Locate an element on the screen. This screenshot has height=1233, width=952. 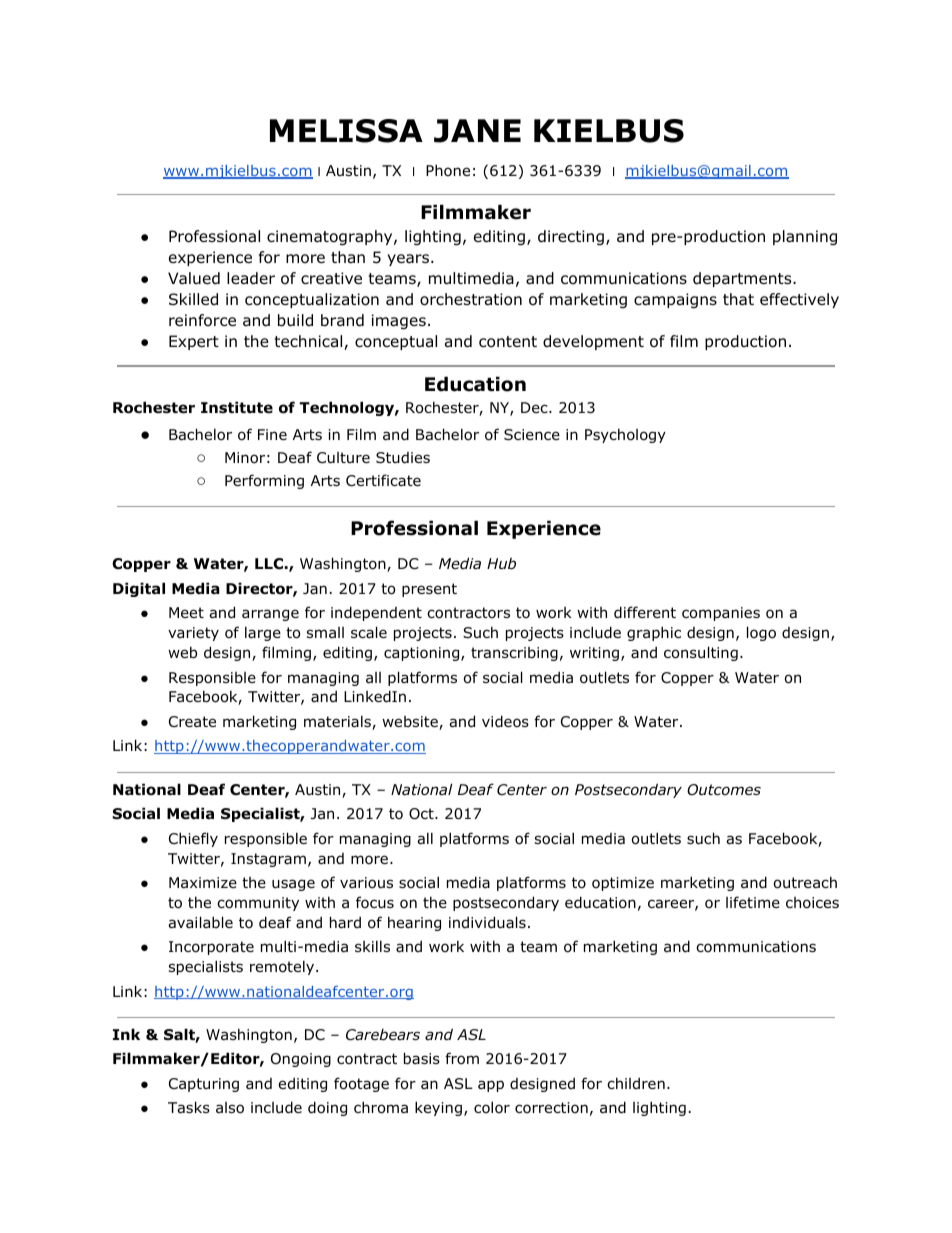
app is located at coordinates (491, 1086).
